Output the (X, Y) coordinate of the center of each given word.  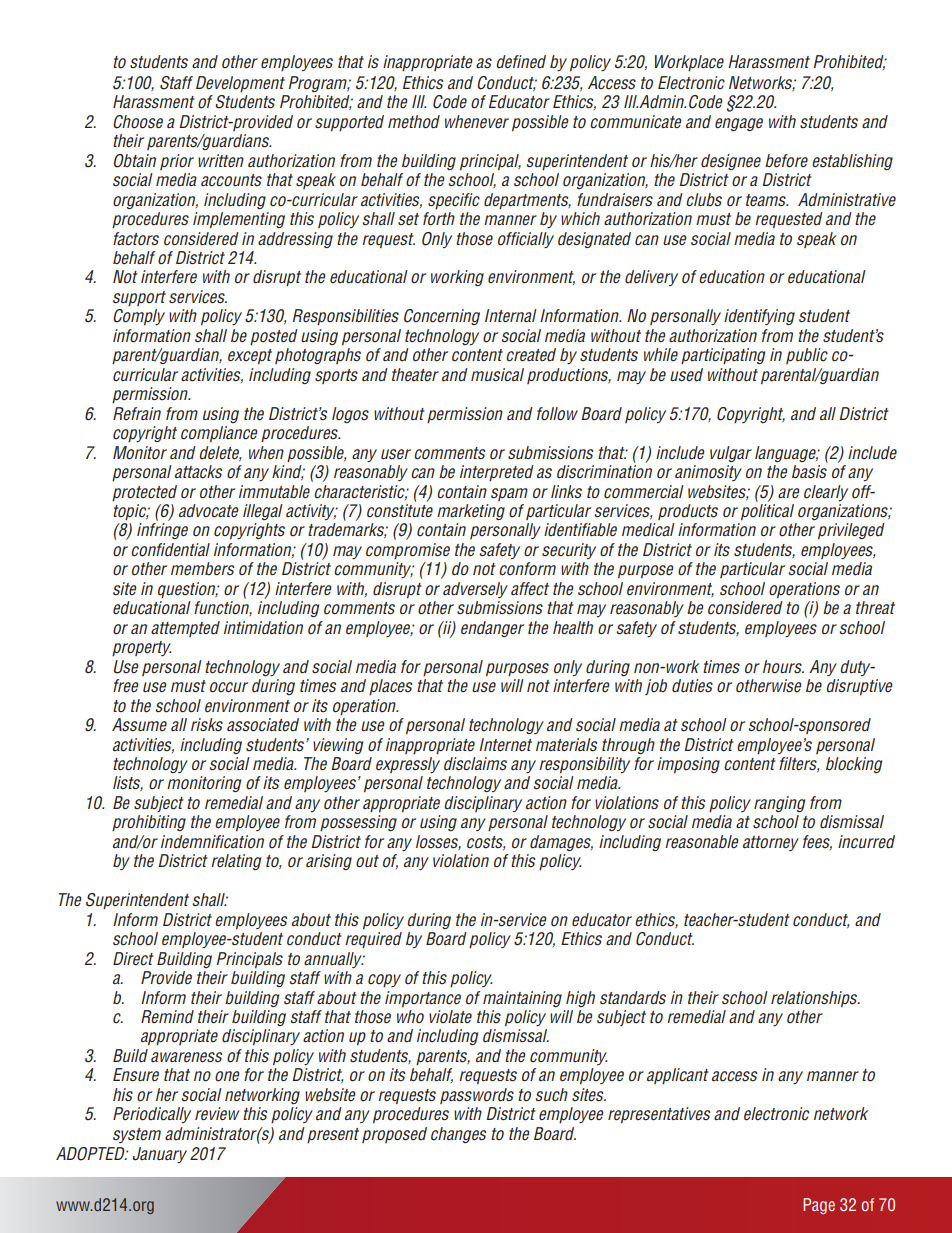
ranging (779, 804)
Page (819, 1206)
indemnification (212, 842)
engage (739, 124)
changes (458, 1135)
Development (240, 84)
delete (220, 453)
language (787, 454)
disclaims (475, 764)
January (160, 1155)
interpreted (497, 473)
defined (521, 62)
